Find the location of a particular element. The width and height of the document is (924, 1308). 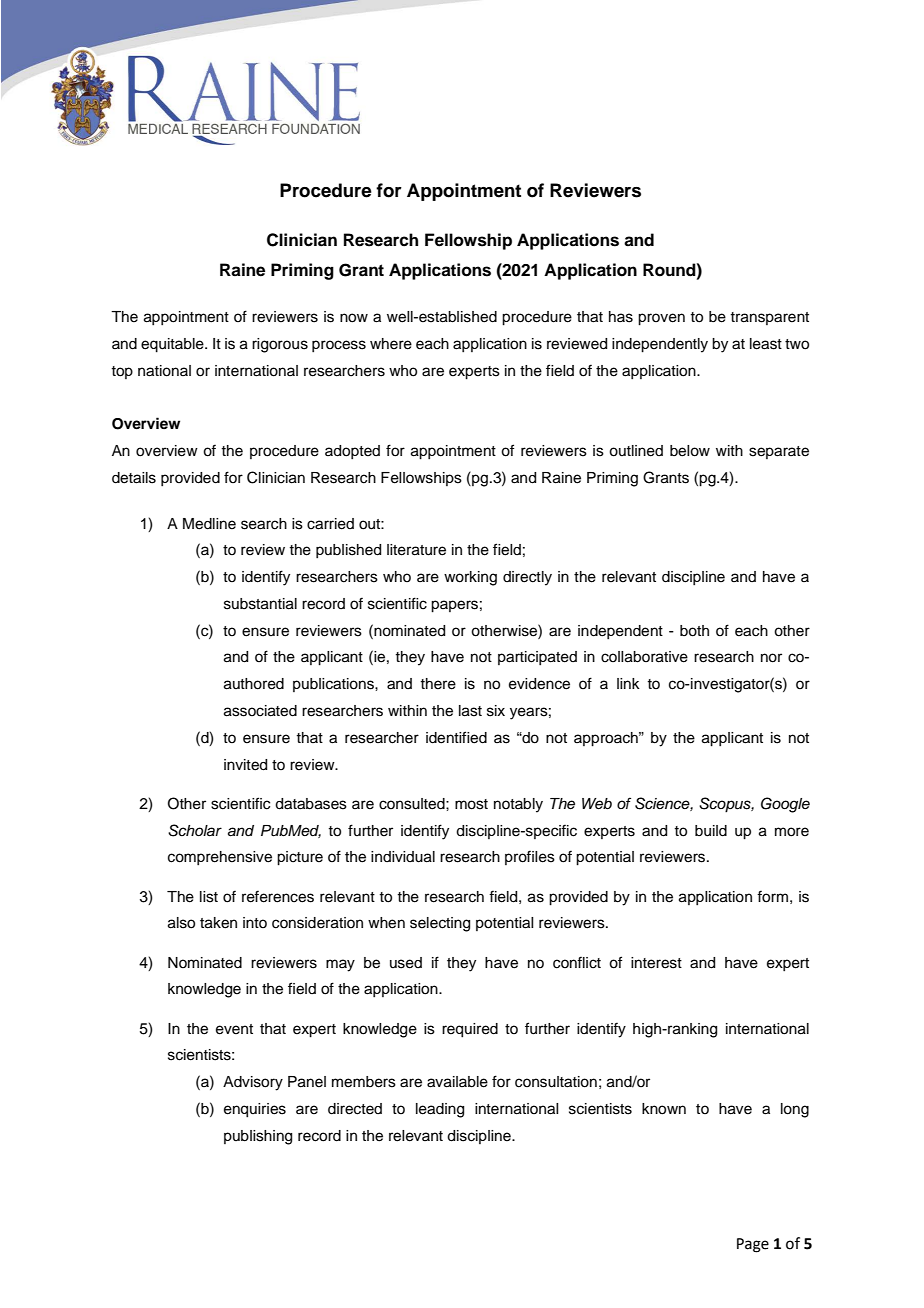

taken is located at coordinates (218, 923).
